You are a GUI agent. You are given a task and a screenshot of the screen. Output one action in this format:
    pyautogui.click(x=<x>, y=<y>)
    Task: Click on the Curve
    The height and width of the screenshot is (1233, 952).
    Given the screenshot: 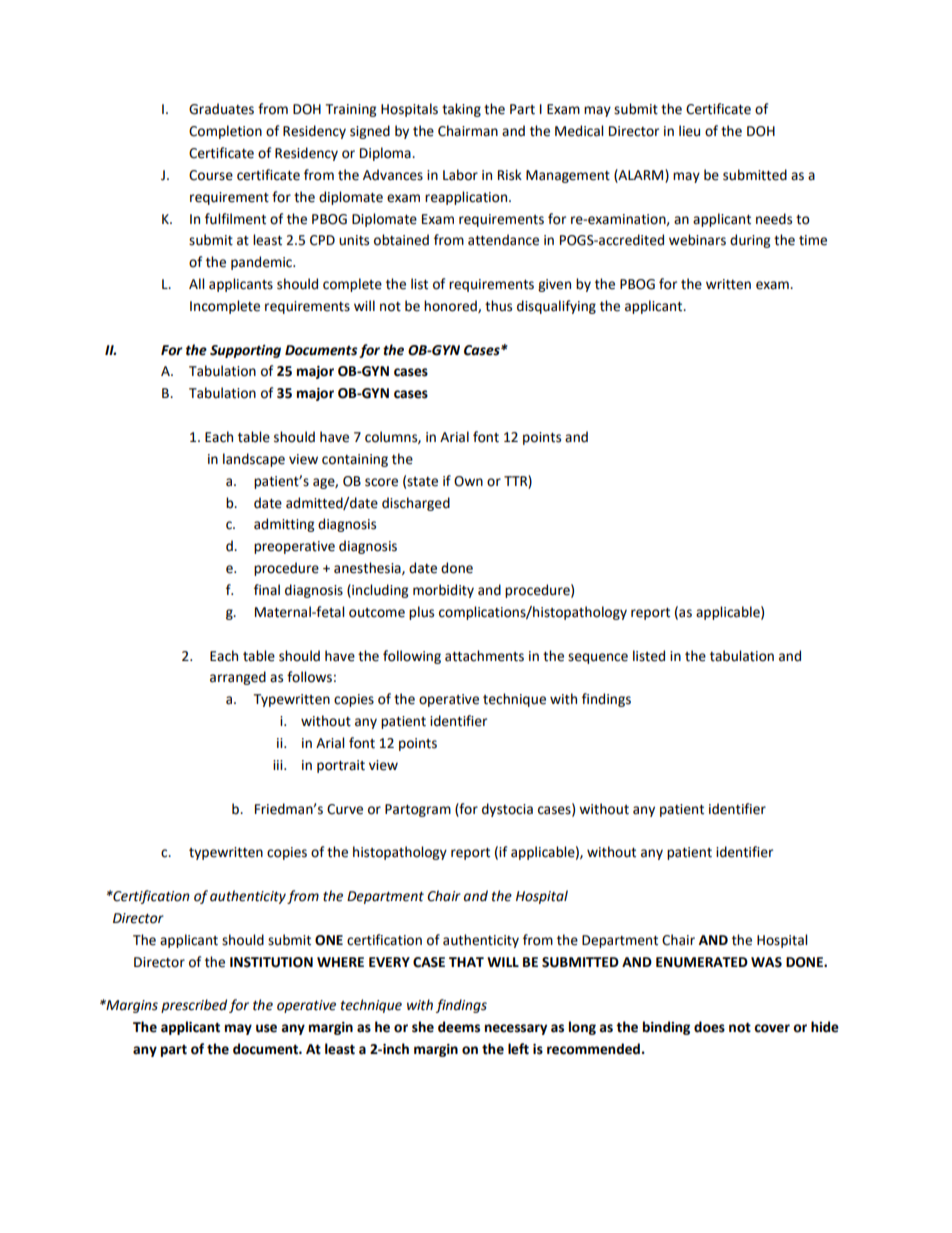 What is the action you would take?
    pyautogui.click(x=345, y=809)
